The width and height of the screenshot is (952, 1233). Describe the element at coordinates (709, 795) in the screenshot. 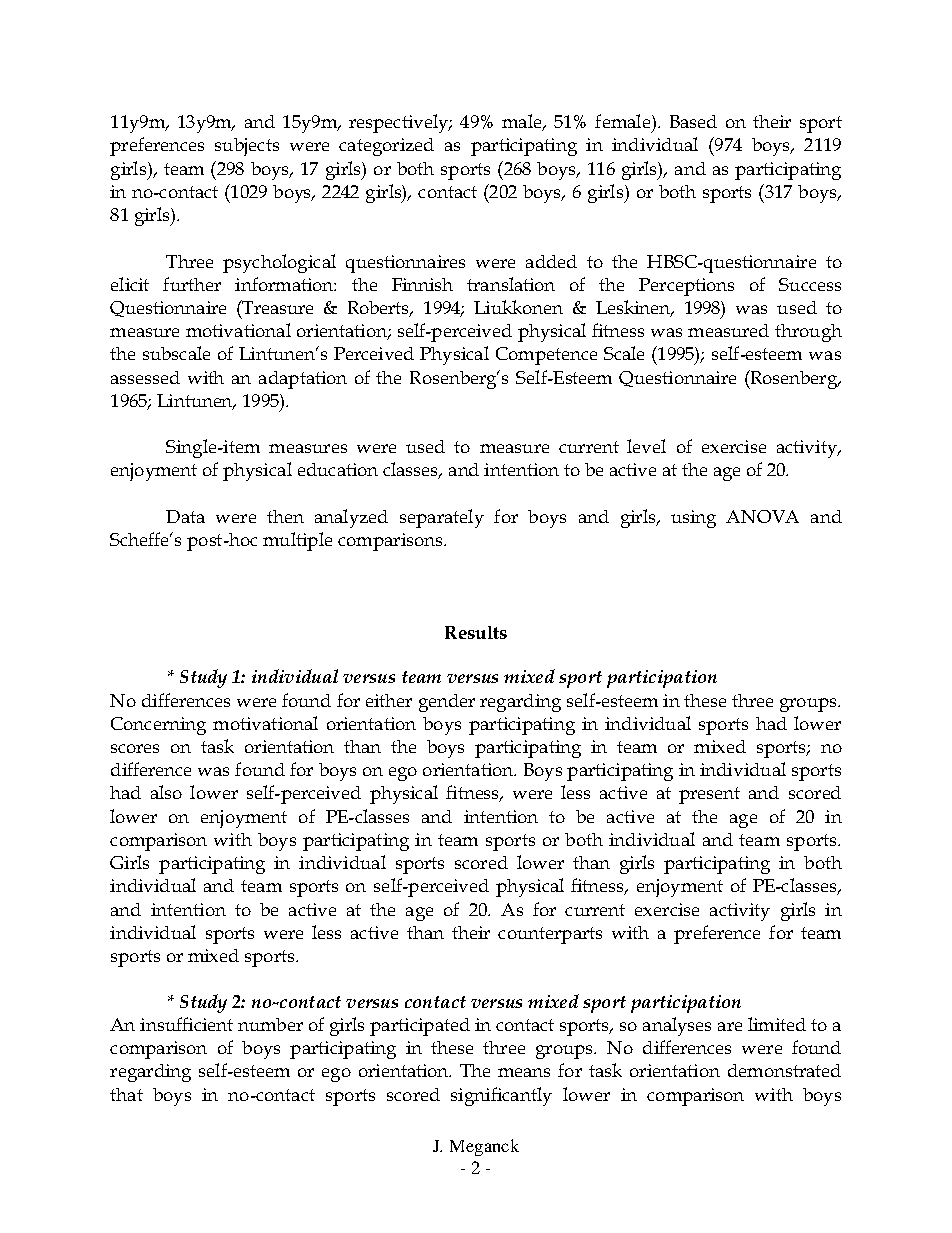

I see `present` at that location.
